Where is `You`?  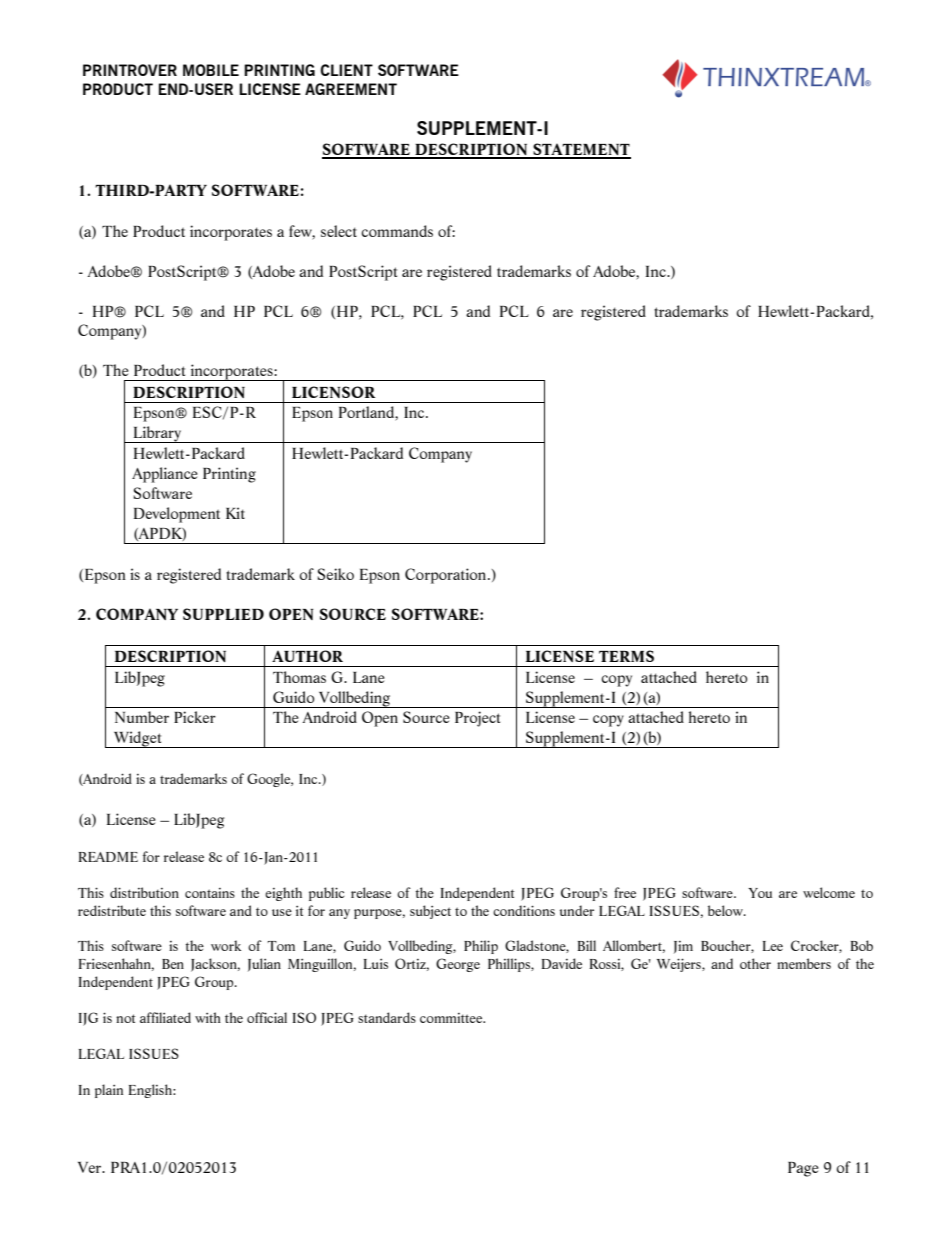 You is located at coordinates (760, 893).
